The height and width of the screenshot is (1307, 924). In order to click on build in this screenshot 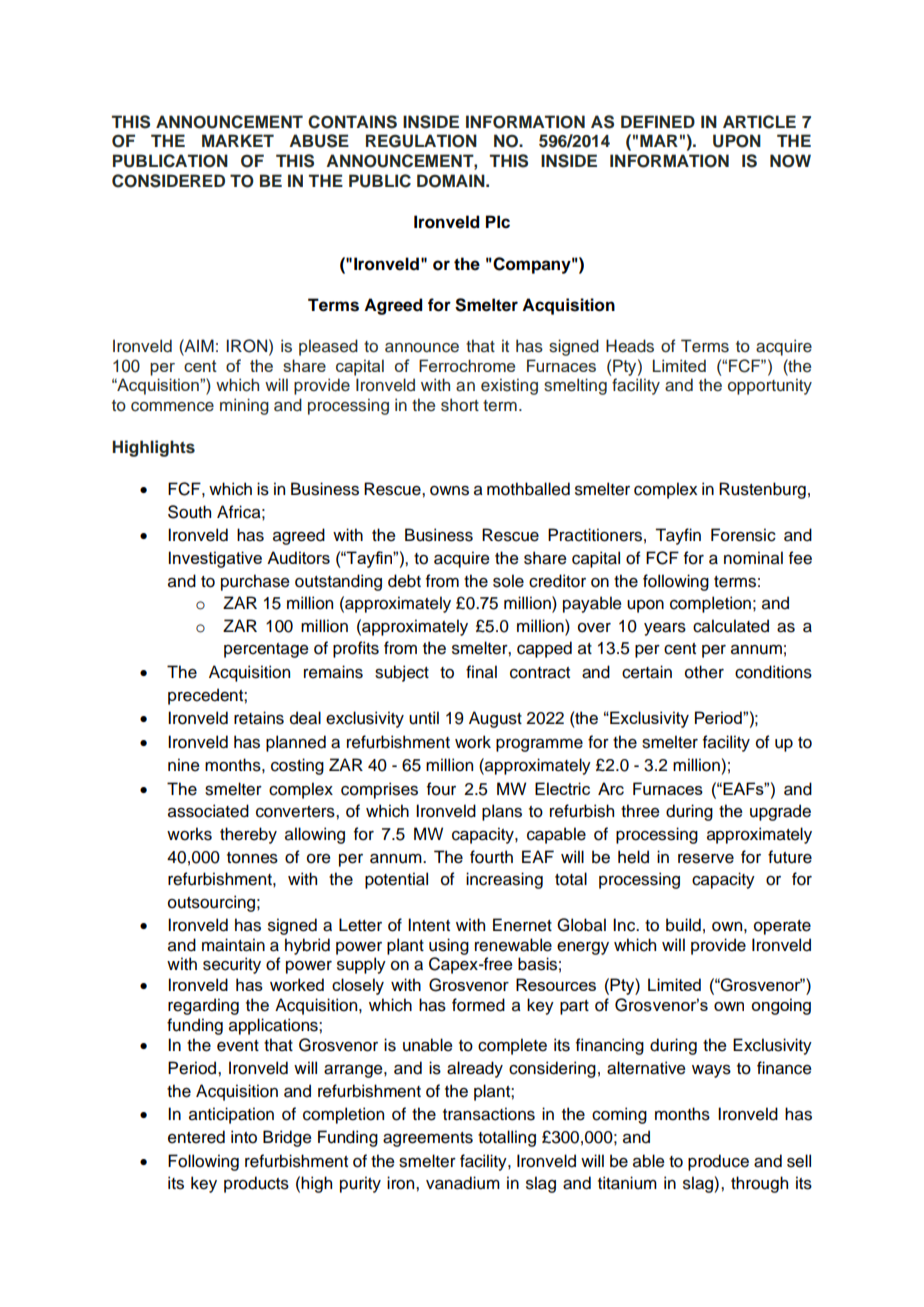, I will do `click(683, 925)`.
